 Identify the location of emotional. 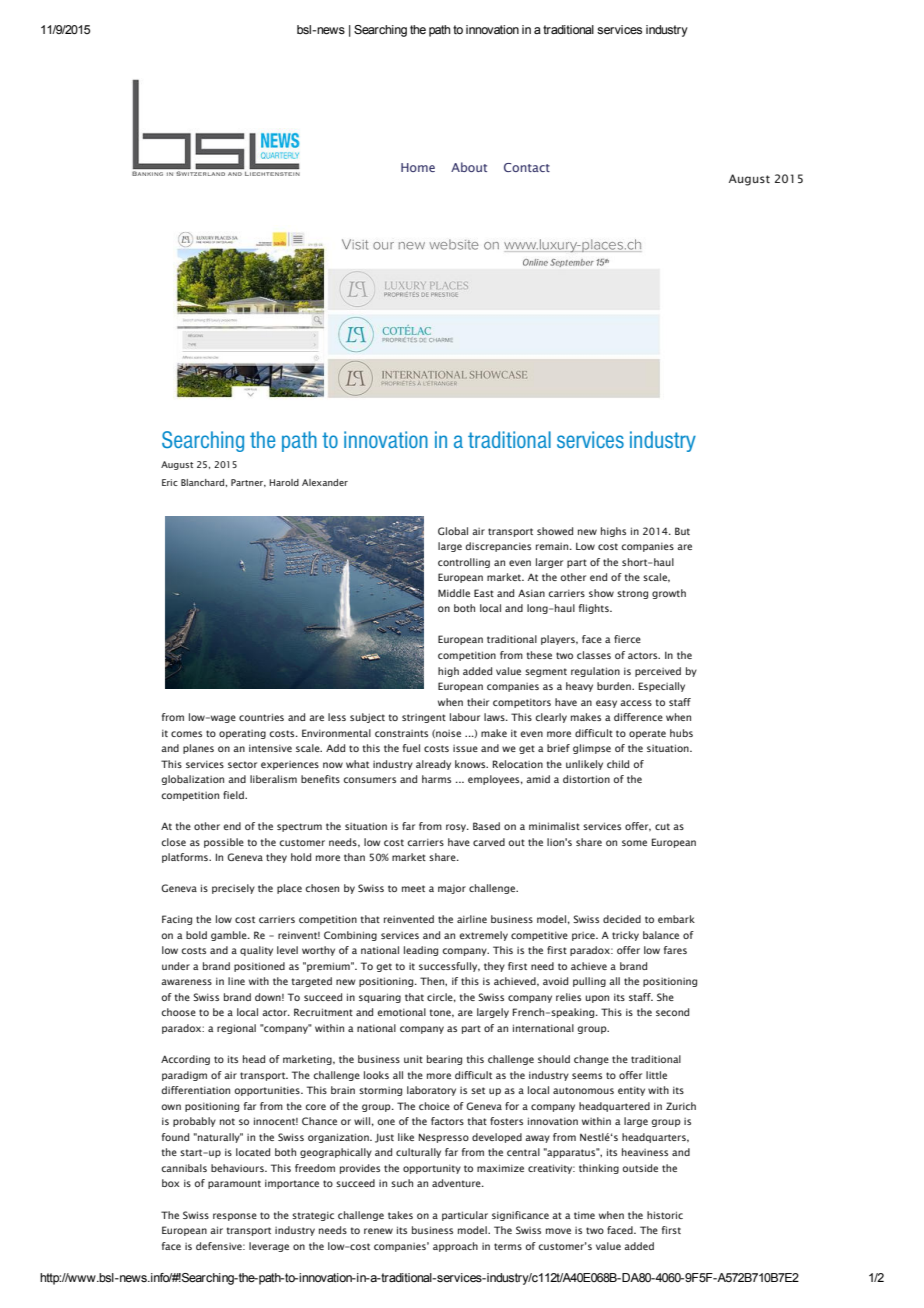
(401, 1012).
